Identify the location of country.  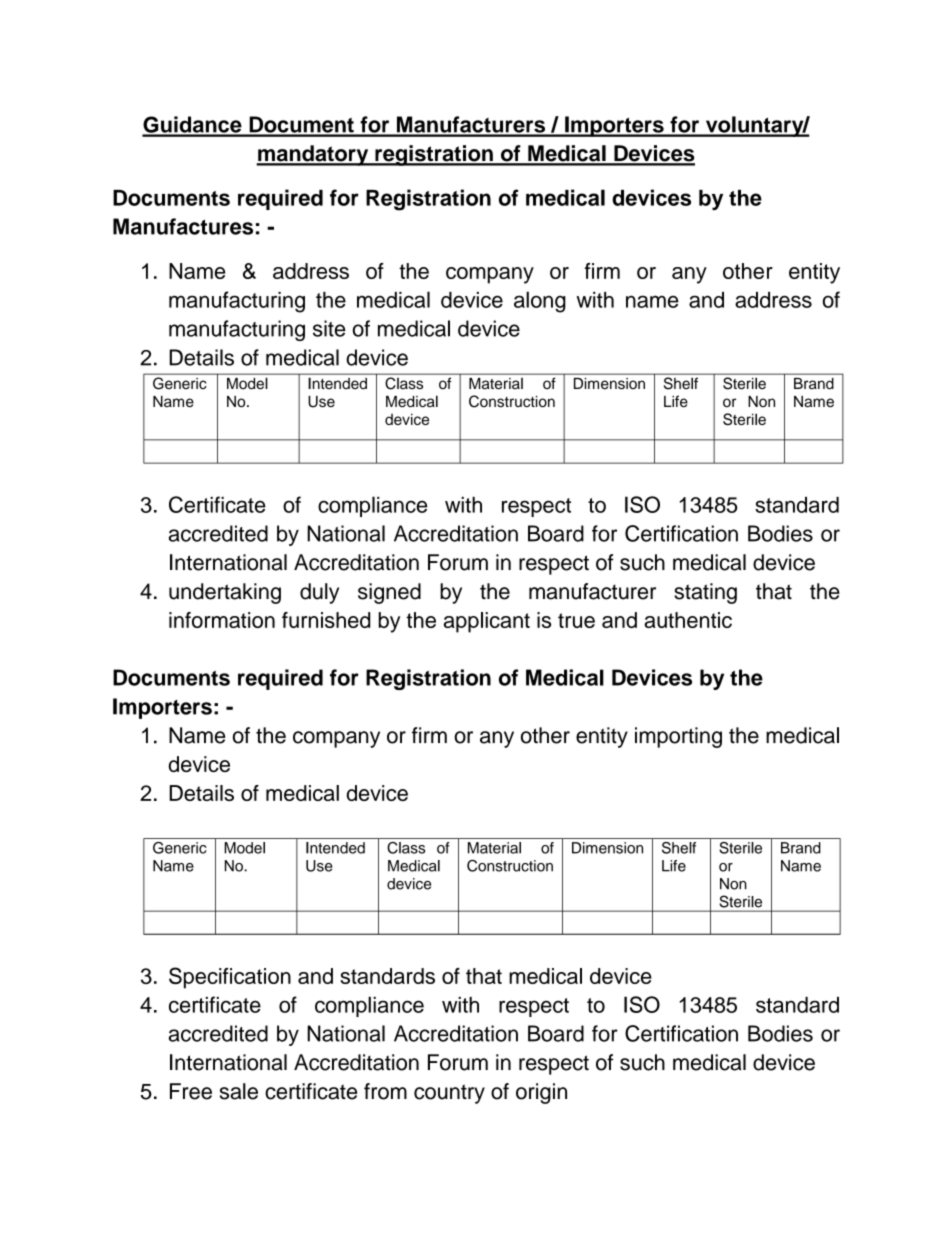
(449, 1094).
